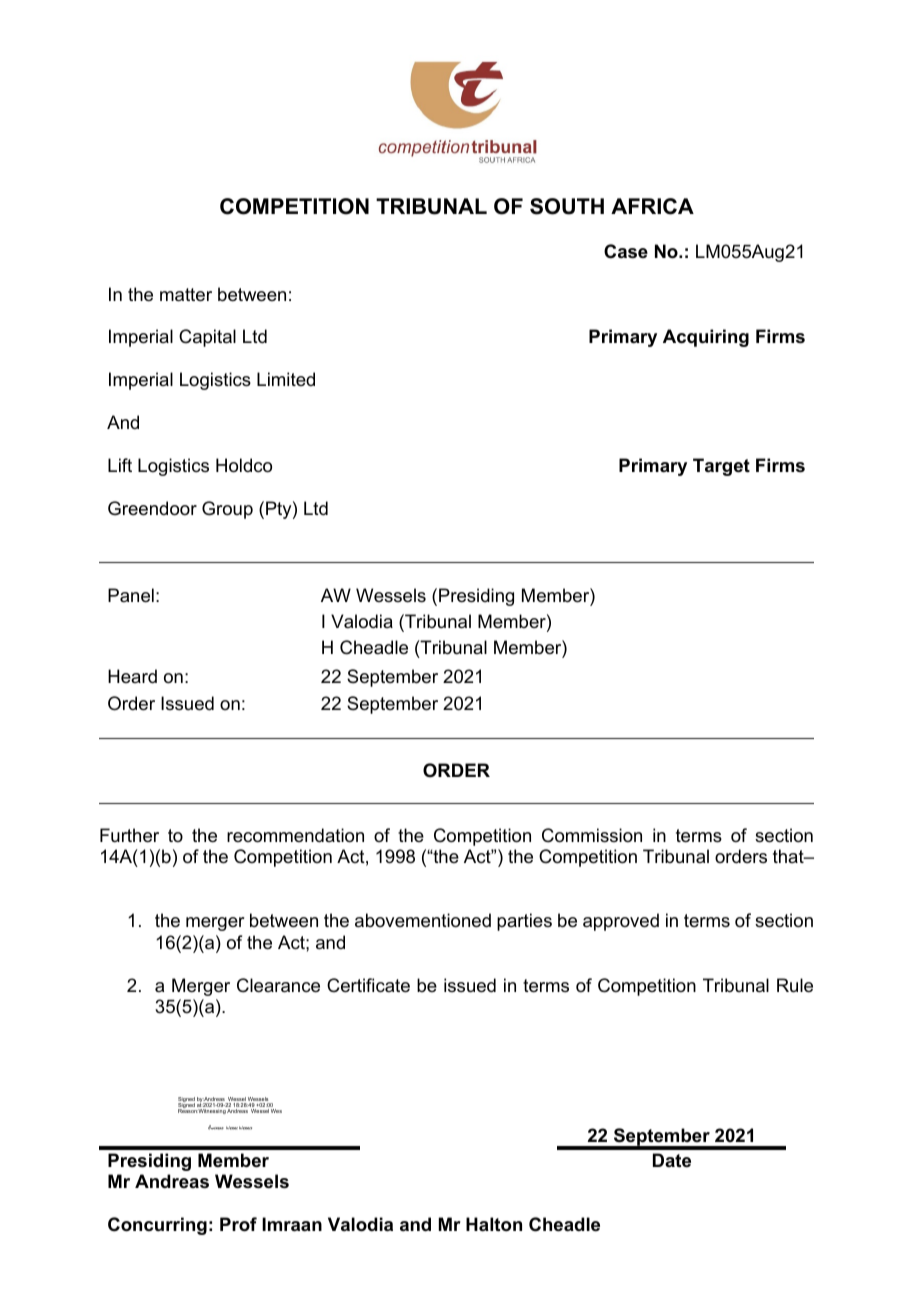 The image size is (924, 1308). What do you see at coordinates (592, 835) in the screenshot?
I see `Commission` at bounding box center [592, 835].
